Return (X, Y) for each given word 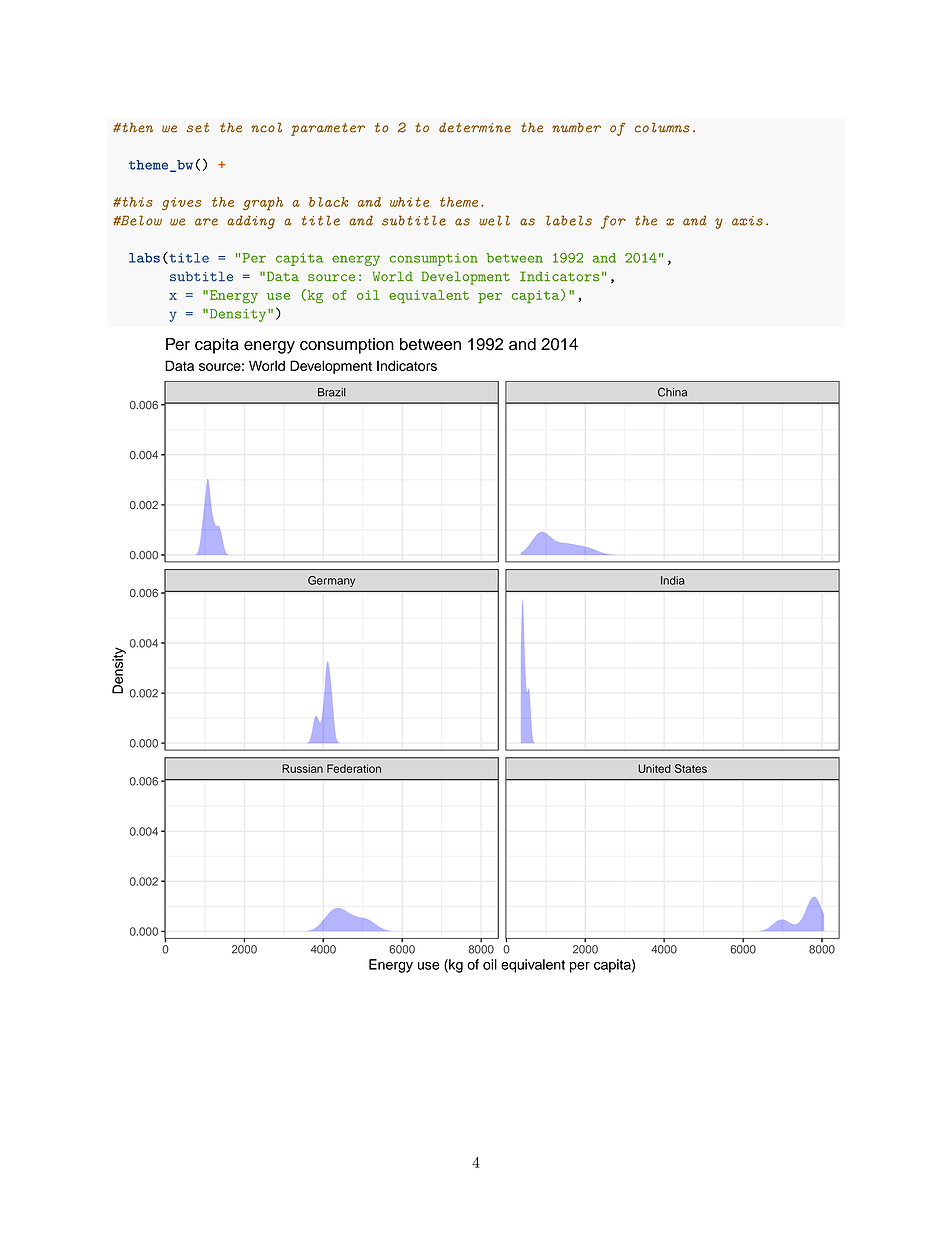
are (206, 222)
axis (747, 221)
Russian (302, 768)
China (672, 392)
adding (251, 222)
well (494, 220)
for (613, 222)
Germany (331, 581)
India (673, 580)
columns (662, 127)
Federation (354, 768)
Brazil (332, 392)
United (654, 768)
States (691, 768)
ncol (266, 127)
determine (475, 127)
